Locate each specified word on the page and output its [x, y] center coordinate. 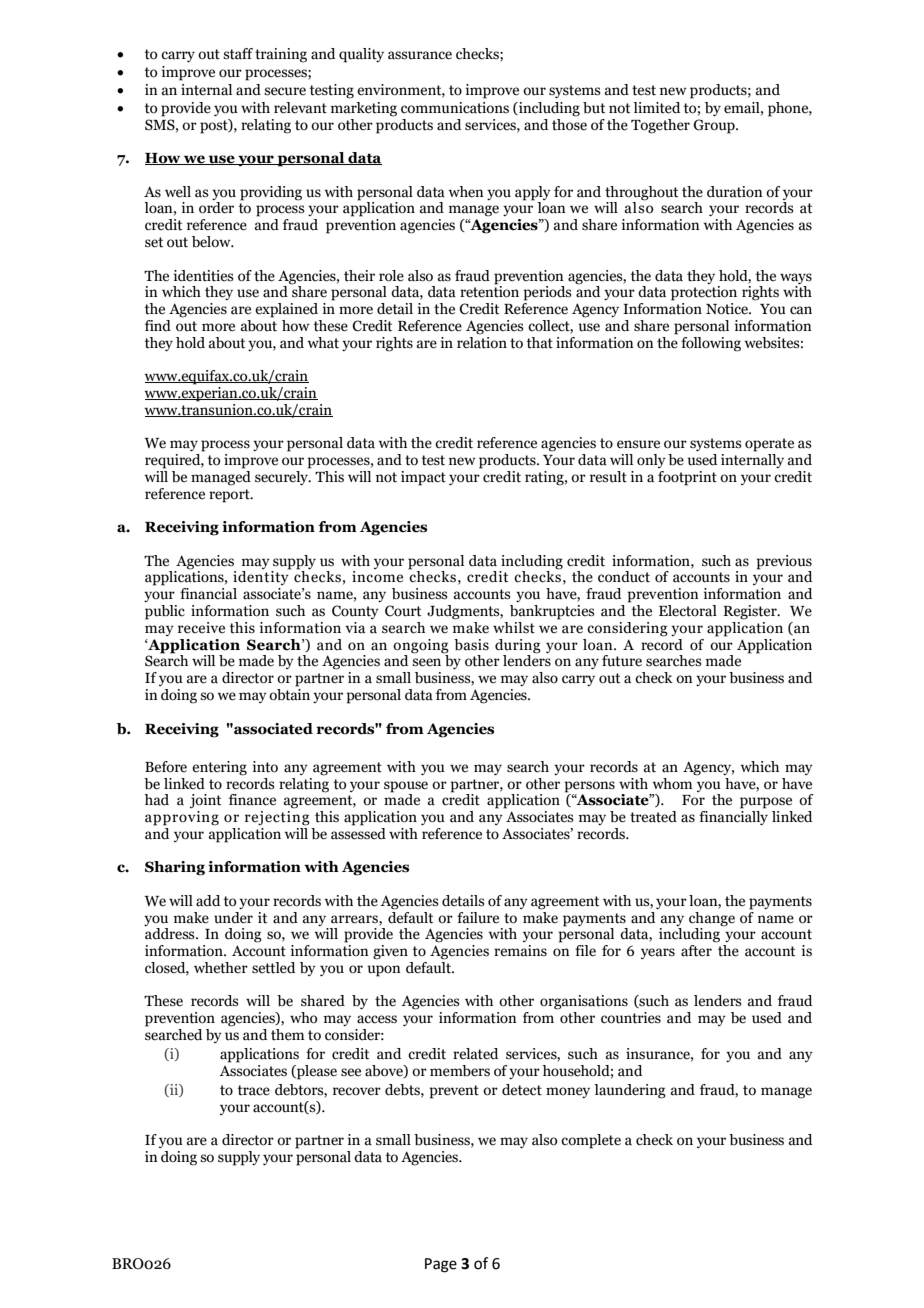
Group [715, 126]
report [230, 496]
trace [254, 1090]
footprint [687, 478]
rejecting [277, 818]
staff [238, 54]
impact [423, 478]
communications [455, 108]
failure [478, 918]
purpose [766, 803]
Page [441, 1265]
